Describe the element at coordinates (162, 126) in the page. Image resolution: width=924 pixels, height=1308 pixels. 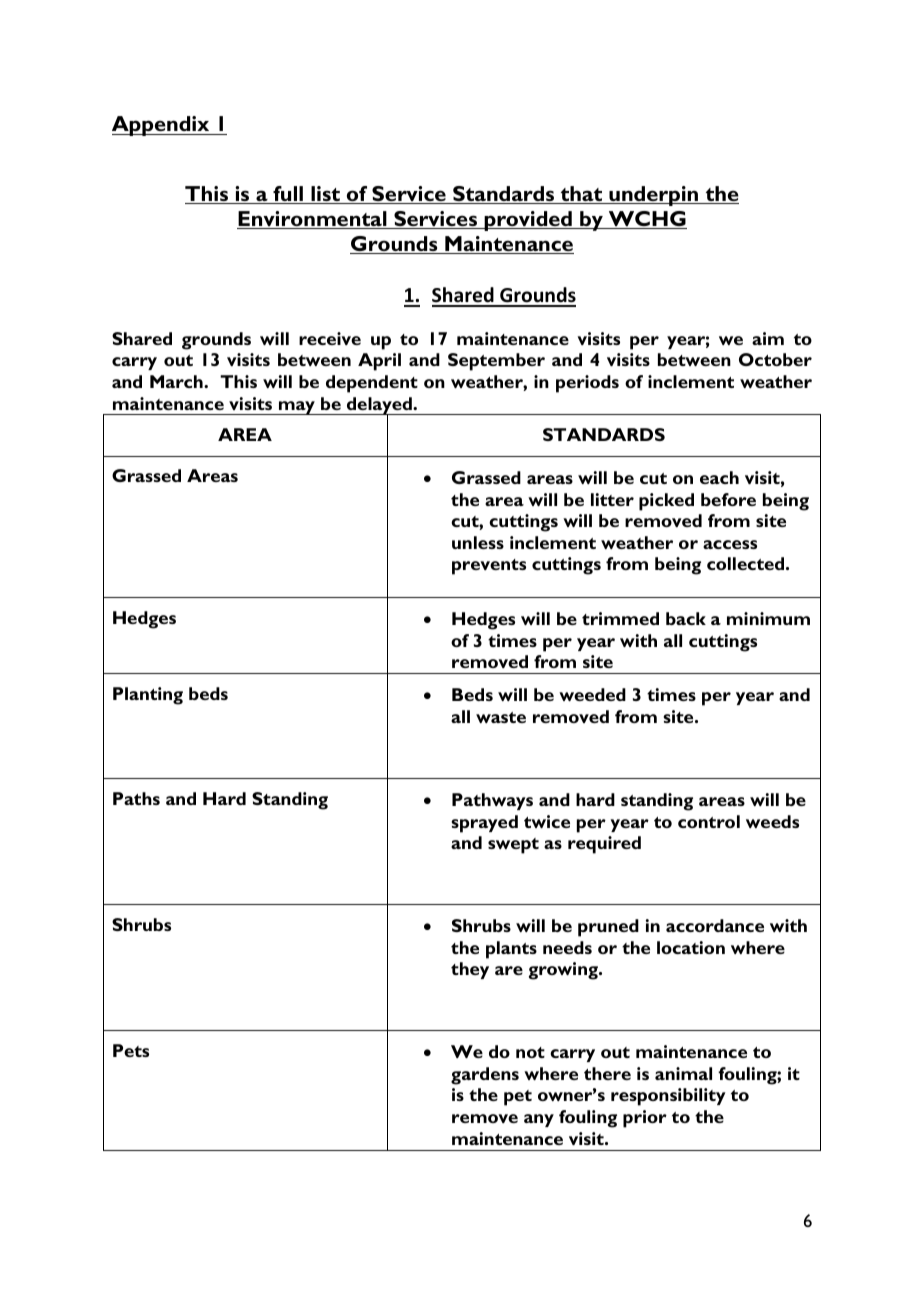
I see `Appendix` at that location.
